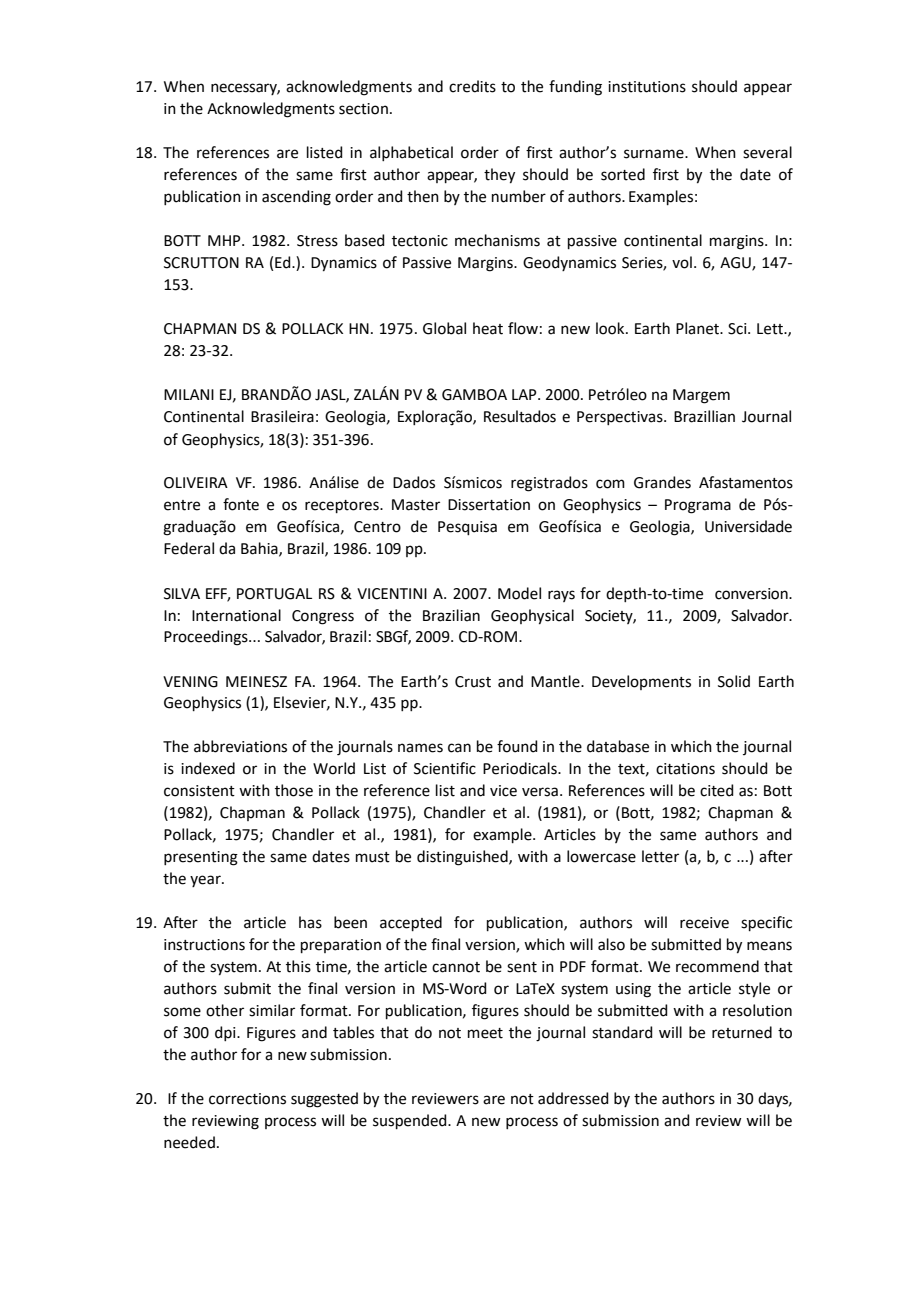 The width and height of the screenshot is (924, 1307). What do you see at coordinates (473, 682) in the screenshot?
I see `Crust` at bounding box center [473, 682].
